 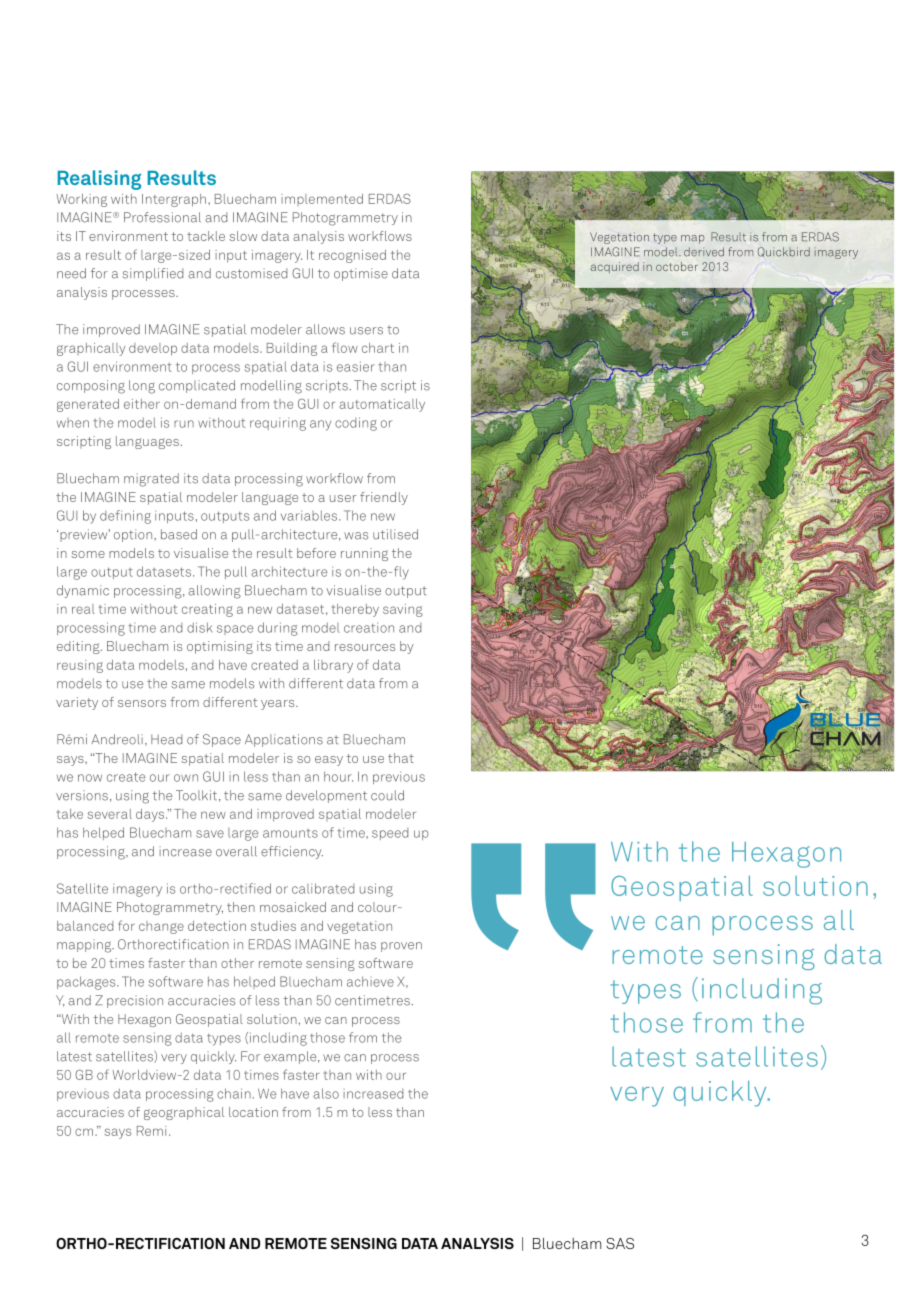 What do you see at coordinates (401, 758) in the document?
I see `that` at bounding box center [401, 758].
